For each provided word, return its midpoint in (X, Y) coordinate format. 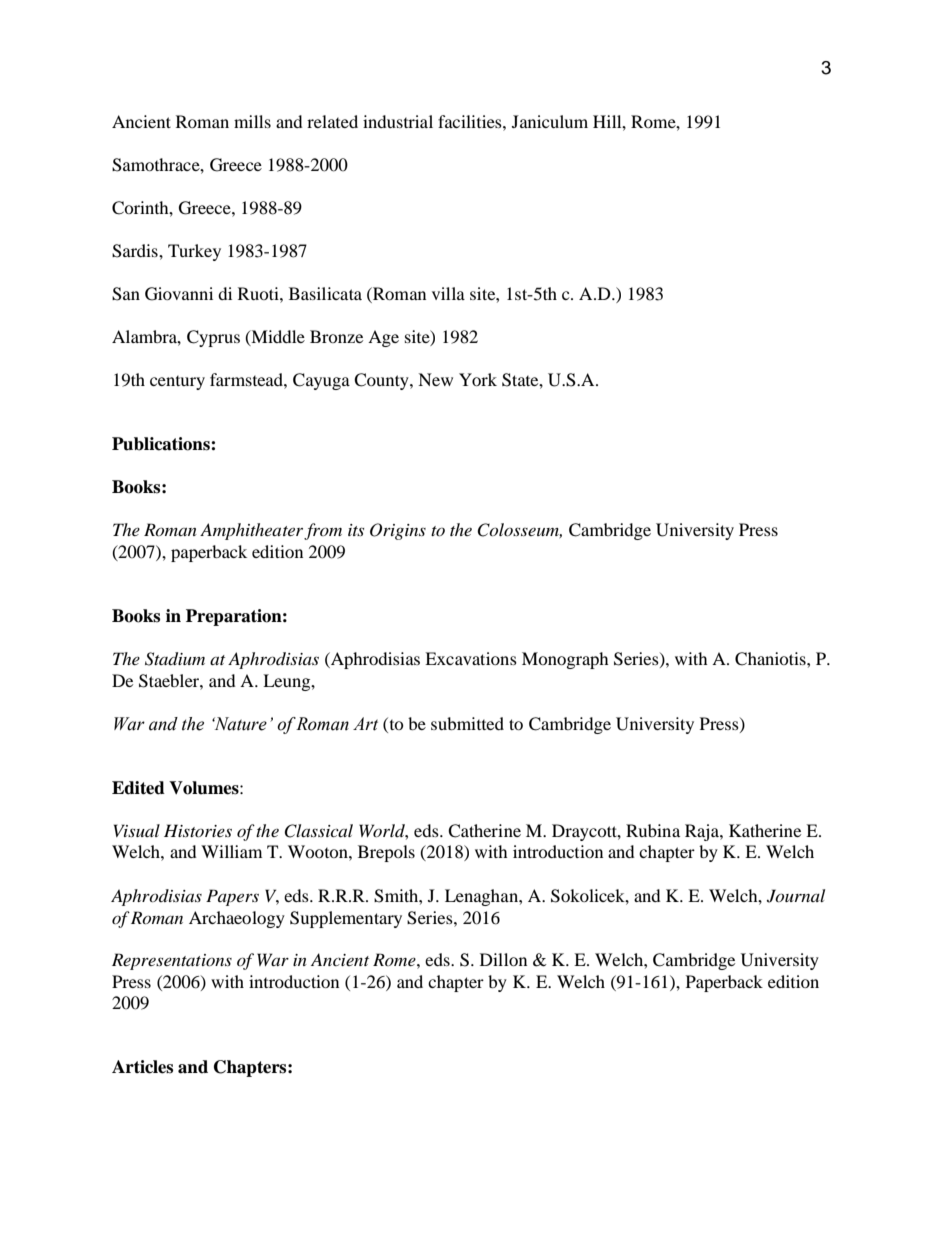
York (478, 379)
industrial (398, 121)
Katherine (765, 830)
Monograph (565, 660)
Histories (198, 830)
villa (448, 293)
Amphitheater (251, 531)
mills (252, 121)
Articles (142, 1067)
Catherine (484, 831)
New (435, 379)
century (177, 383)
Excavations (471, 658)
